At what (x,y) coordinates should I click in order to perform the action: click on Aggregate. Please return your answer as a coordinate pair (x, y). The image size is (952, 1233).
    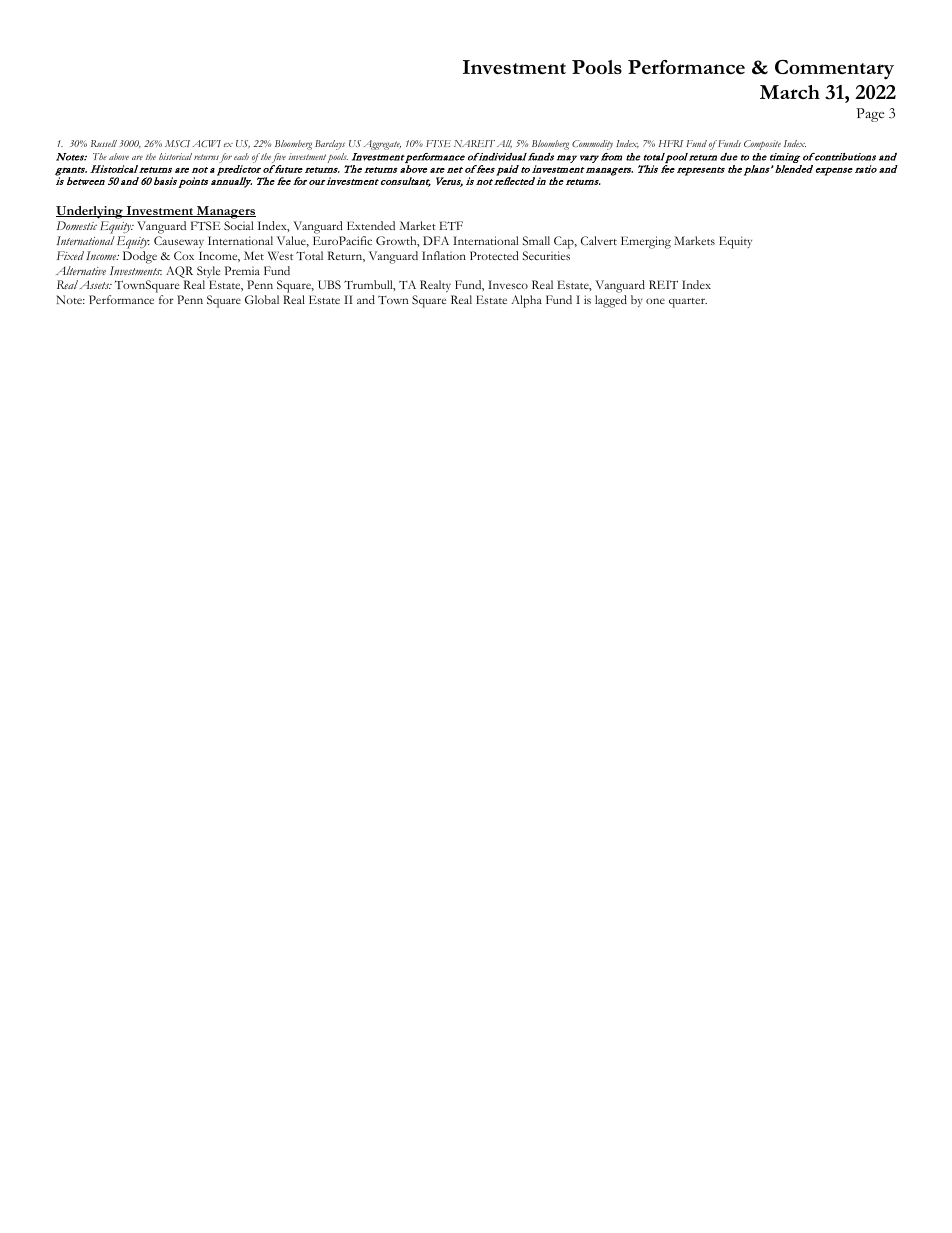
    Looking at the image, I should click on (382, 145).
